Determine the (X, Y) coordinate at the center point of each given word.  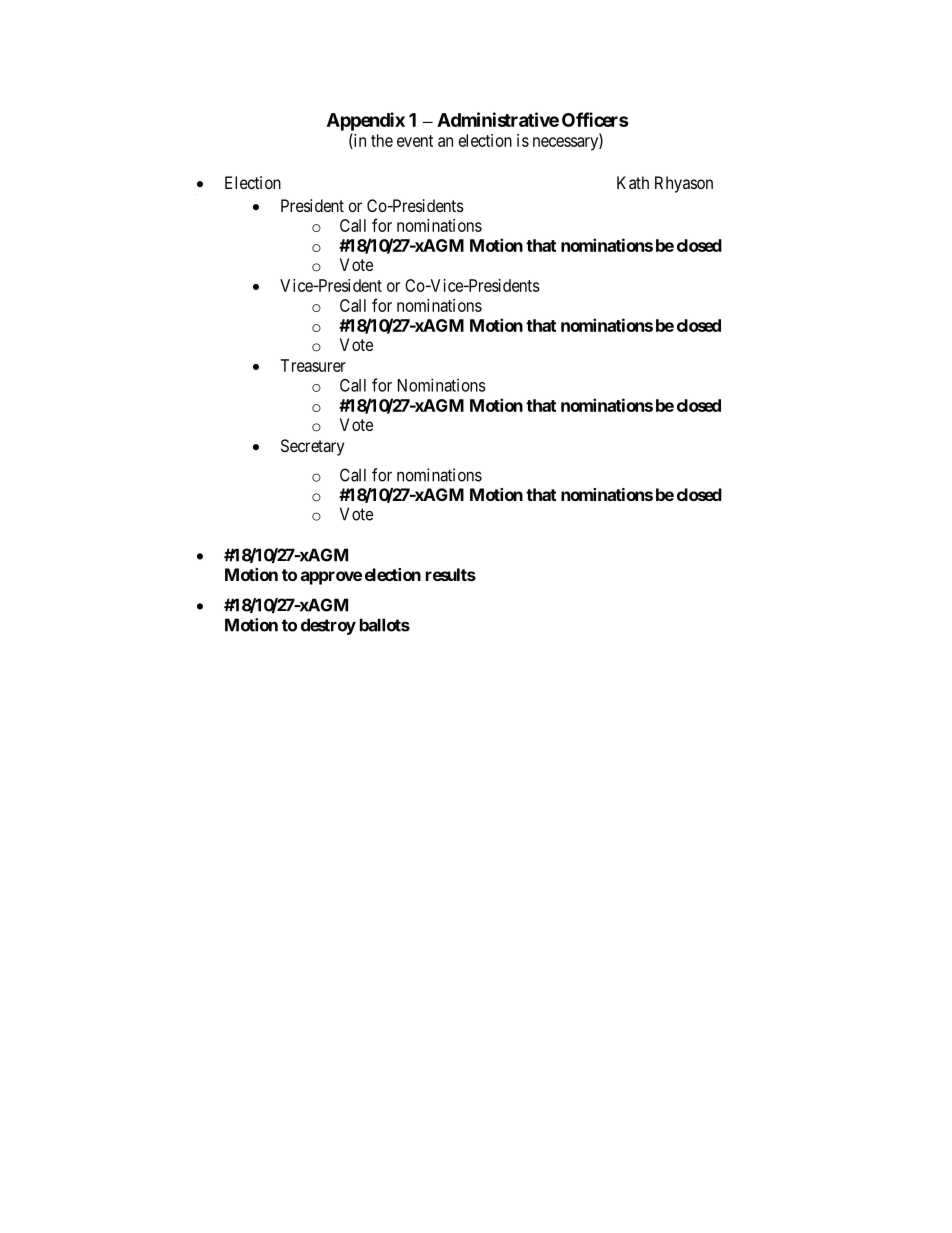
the (382, 140)
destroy (328, 626)
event (415, 141)
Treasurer (313, 365)
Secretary (312, 447)
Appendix (366, 121)
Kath (633, 182)
